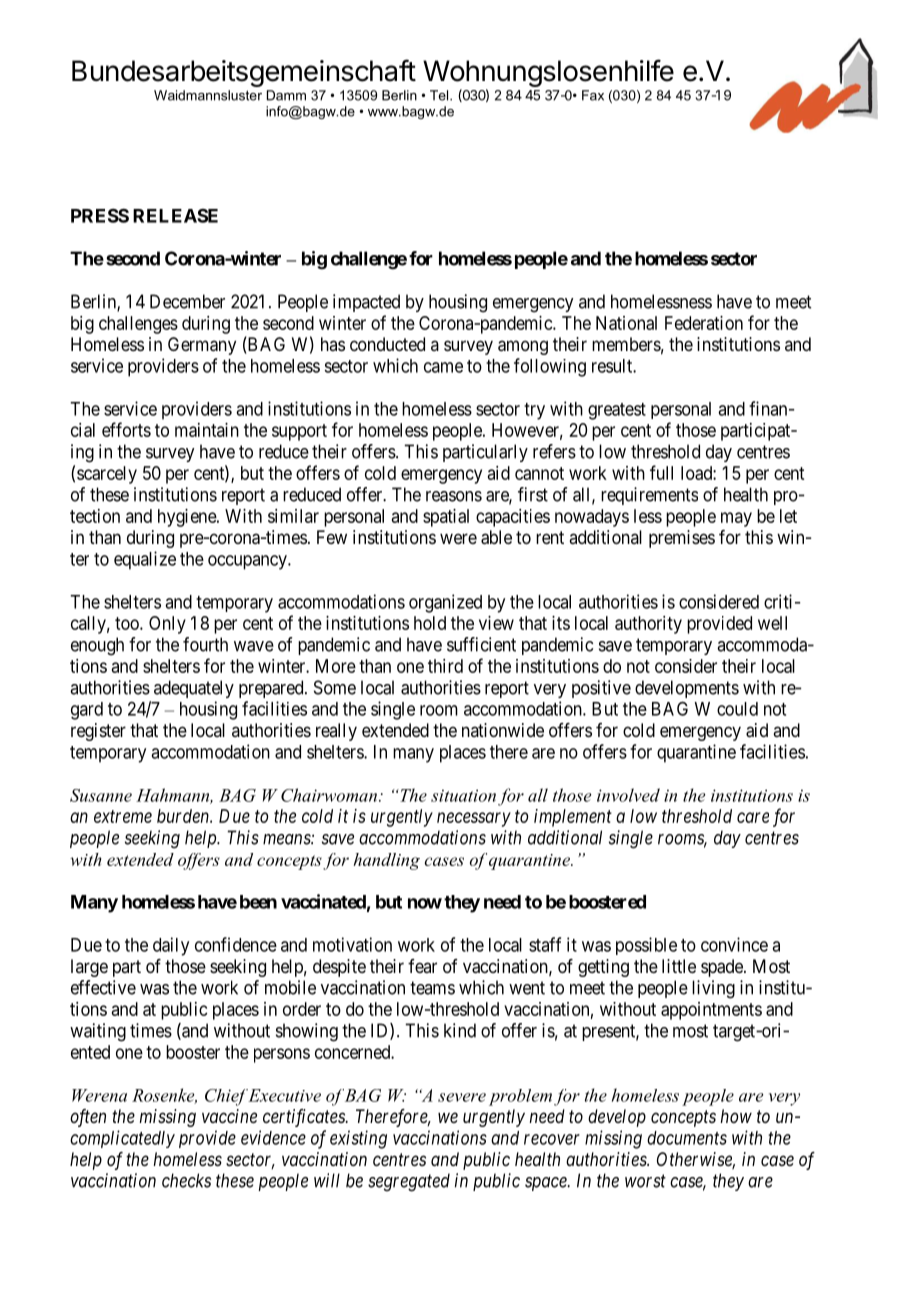 Image resolution: width=924 pixels, height=1308 pixels. I want to click on Damm, so click(286, 95).
